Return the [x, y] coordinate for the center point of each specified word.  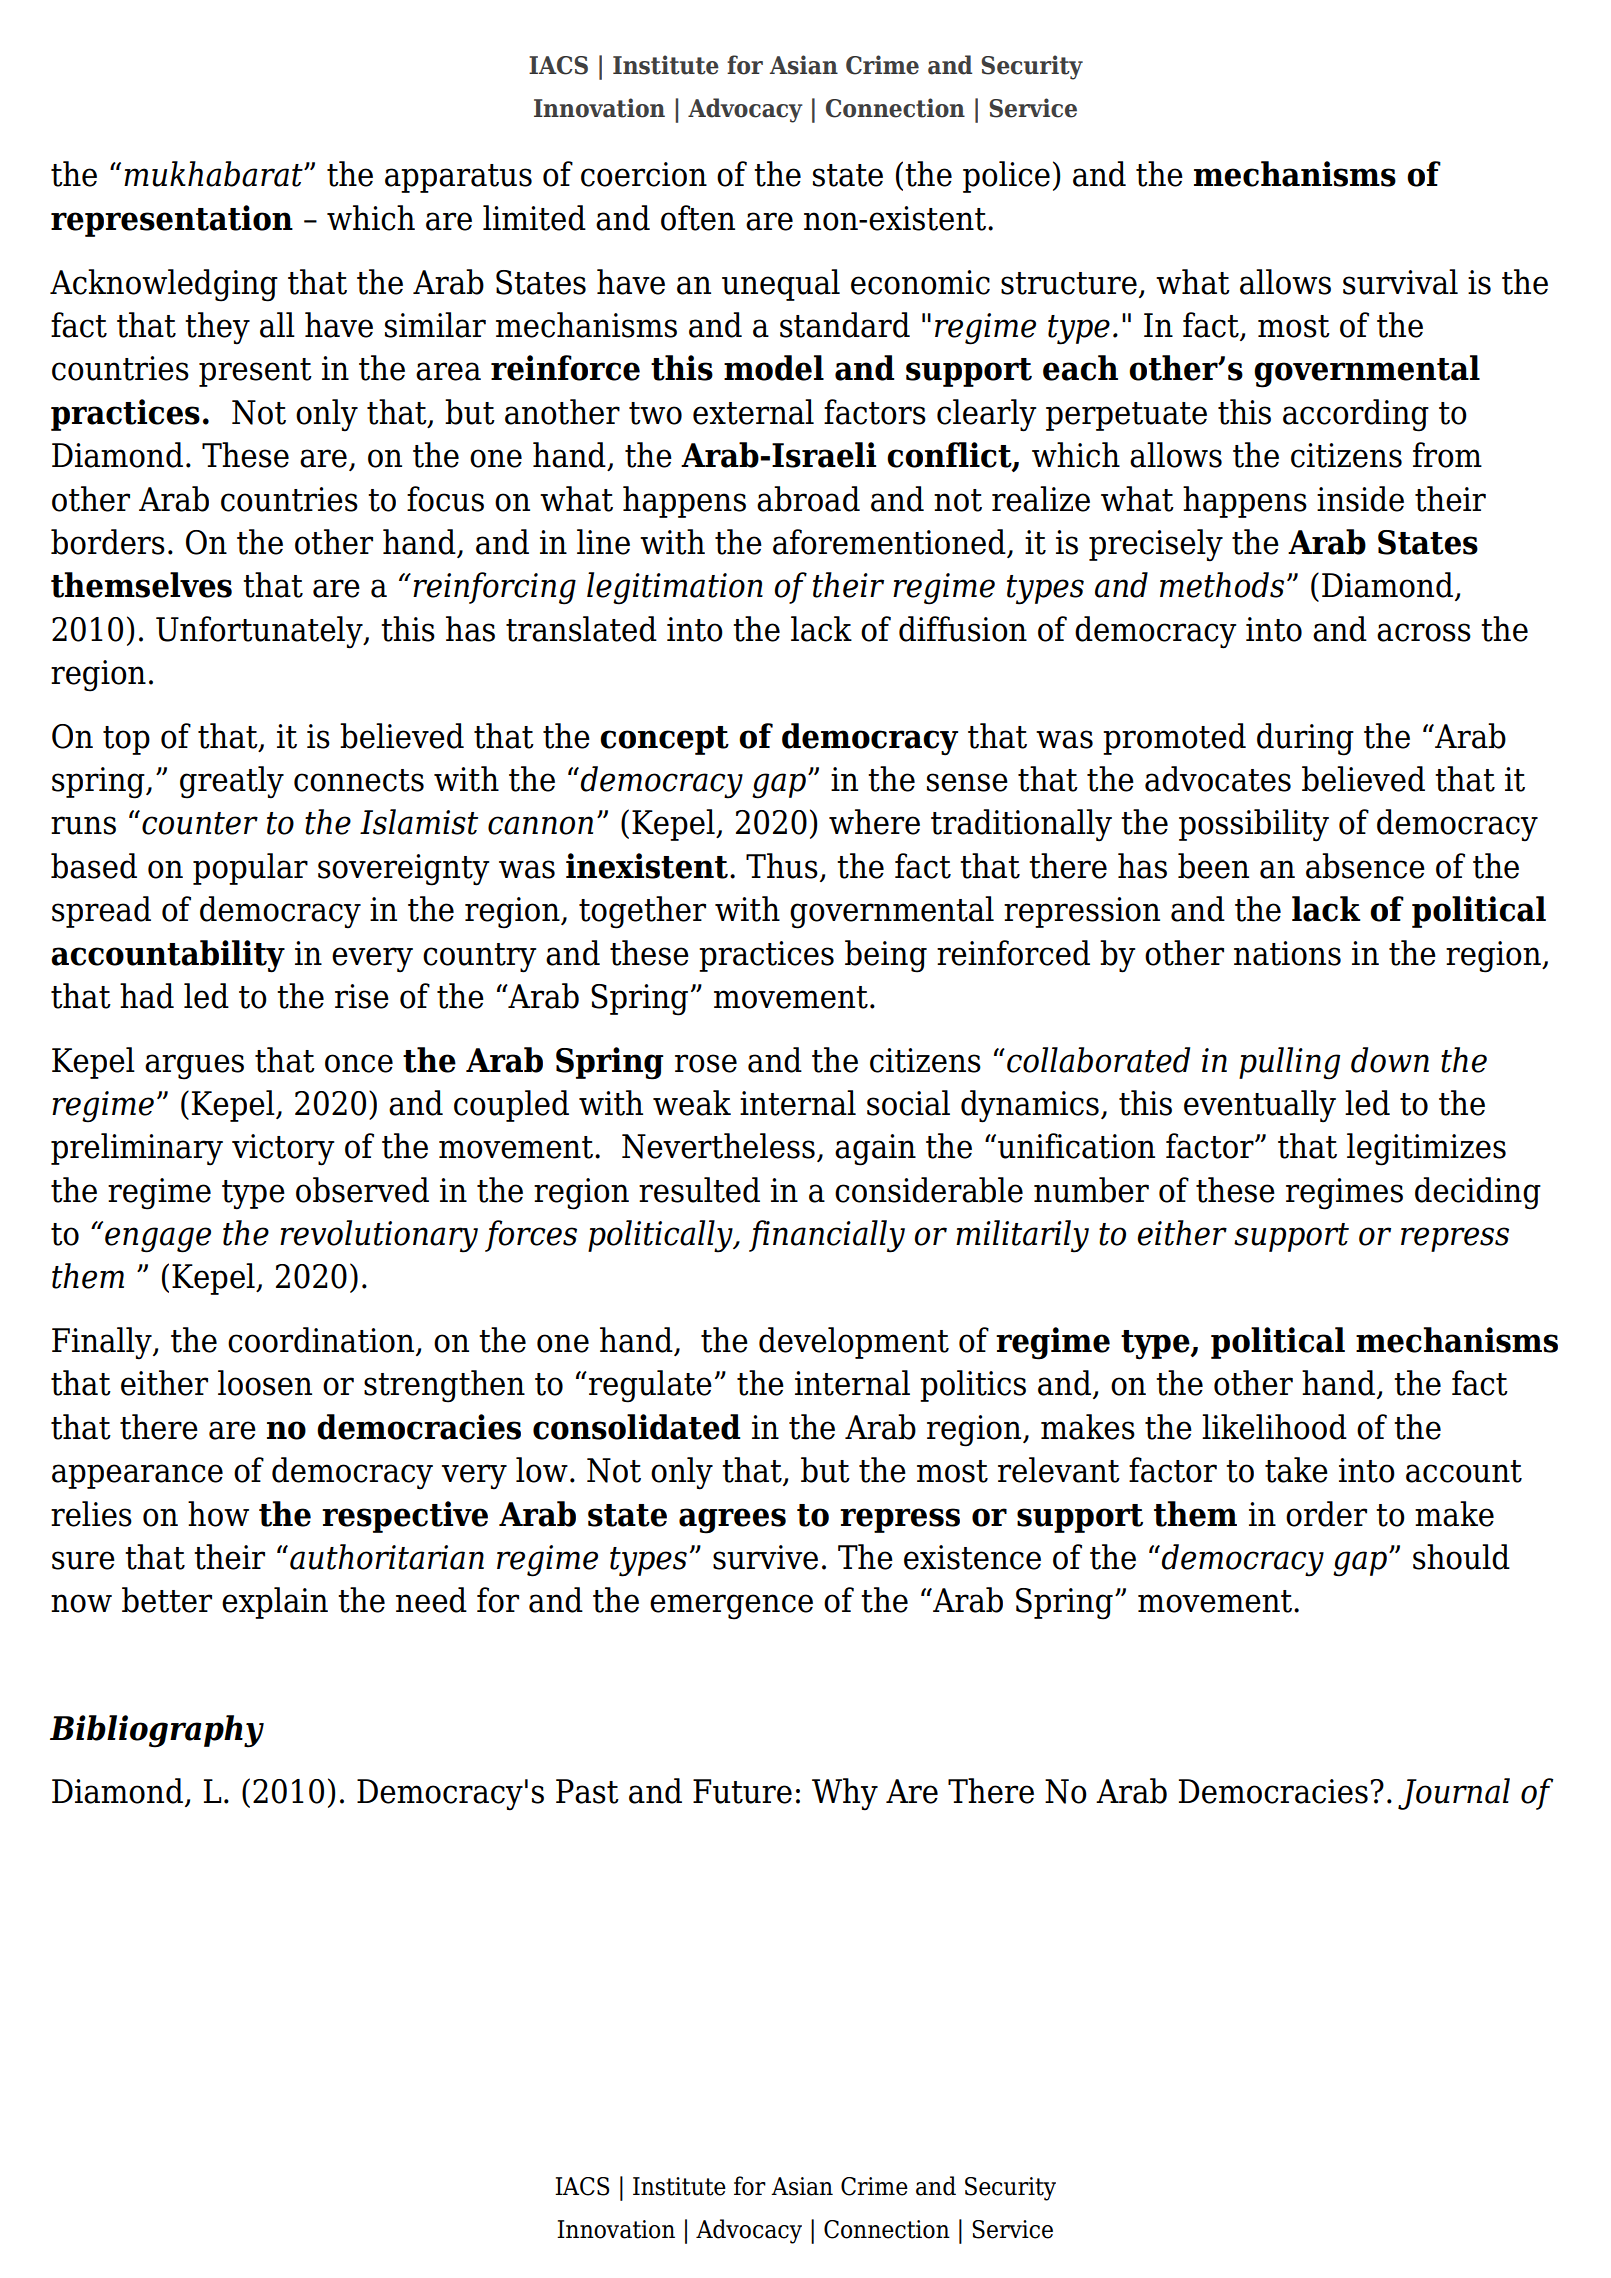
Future [742, 1791]
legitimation [675, 588]
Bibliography [157, 1731]
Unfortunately [260, 632]
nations [1287, 953]
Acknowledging [164, 285]
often [698, 218]
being [886, 956]
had [147, 996]
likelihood [1274, 1427]
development [854, 1343]
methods [1222, 585]
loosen [265, 1383]
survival [1400, 282]
